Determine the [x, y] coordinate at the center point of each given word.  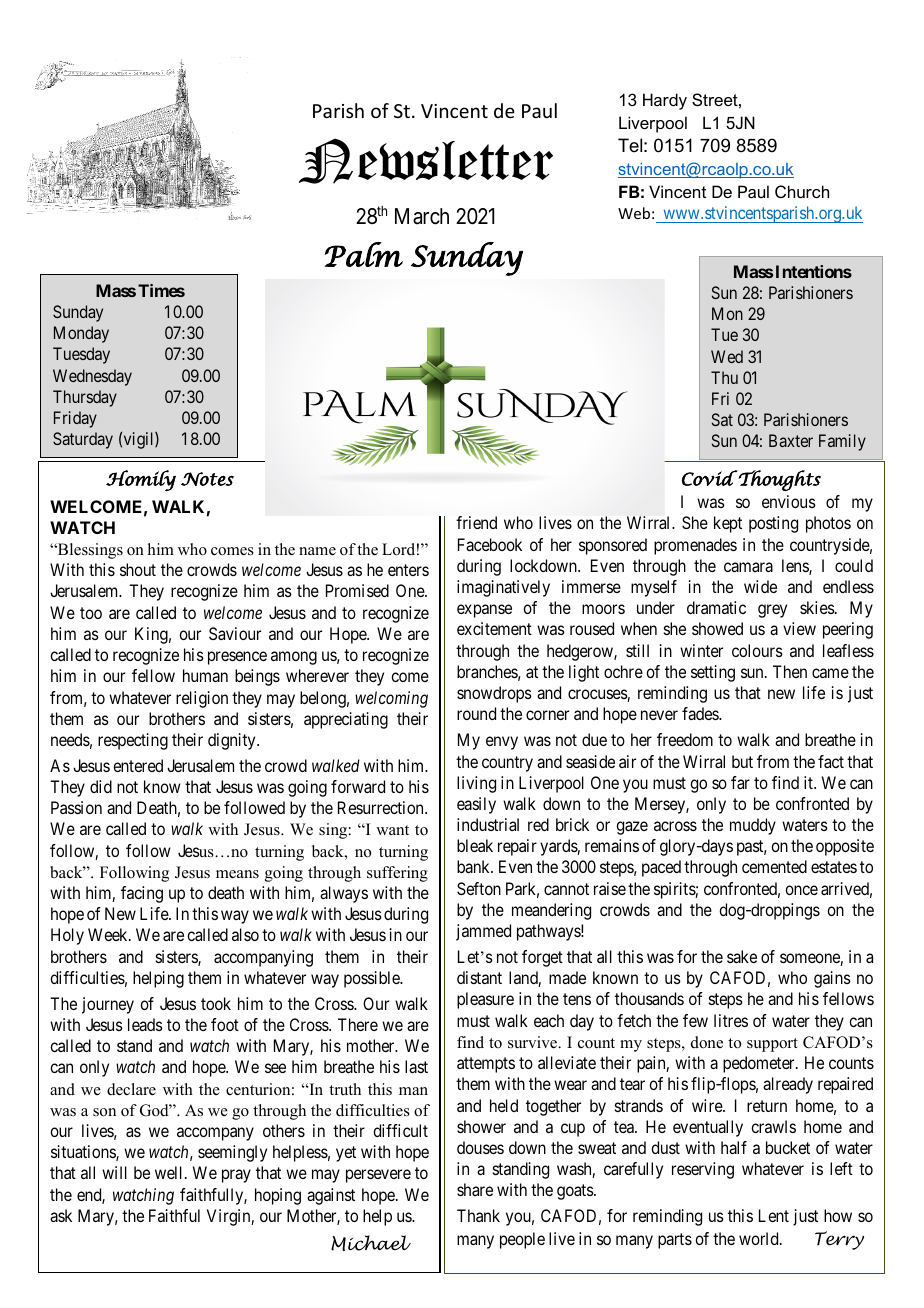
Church [802, 191]
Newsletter [426, 161]
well [170, 1172]
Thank [478, 1215]
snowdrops [494, 694]
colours [757, 650]
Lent [774, 1215]
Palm [363, 254]
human [205, 675]
